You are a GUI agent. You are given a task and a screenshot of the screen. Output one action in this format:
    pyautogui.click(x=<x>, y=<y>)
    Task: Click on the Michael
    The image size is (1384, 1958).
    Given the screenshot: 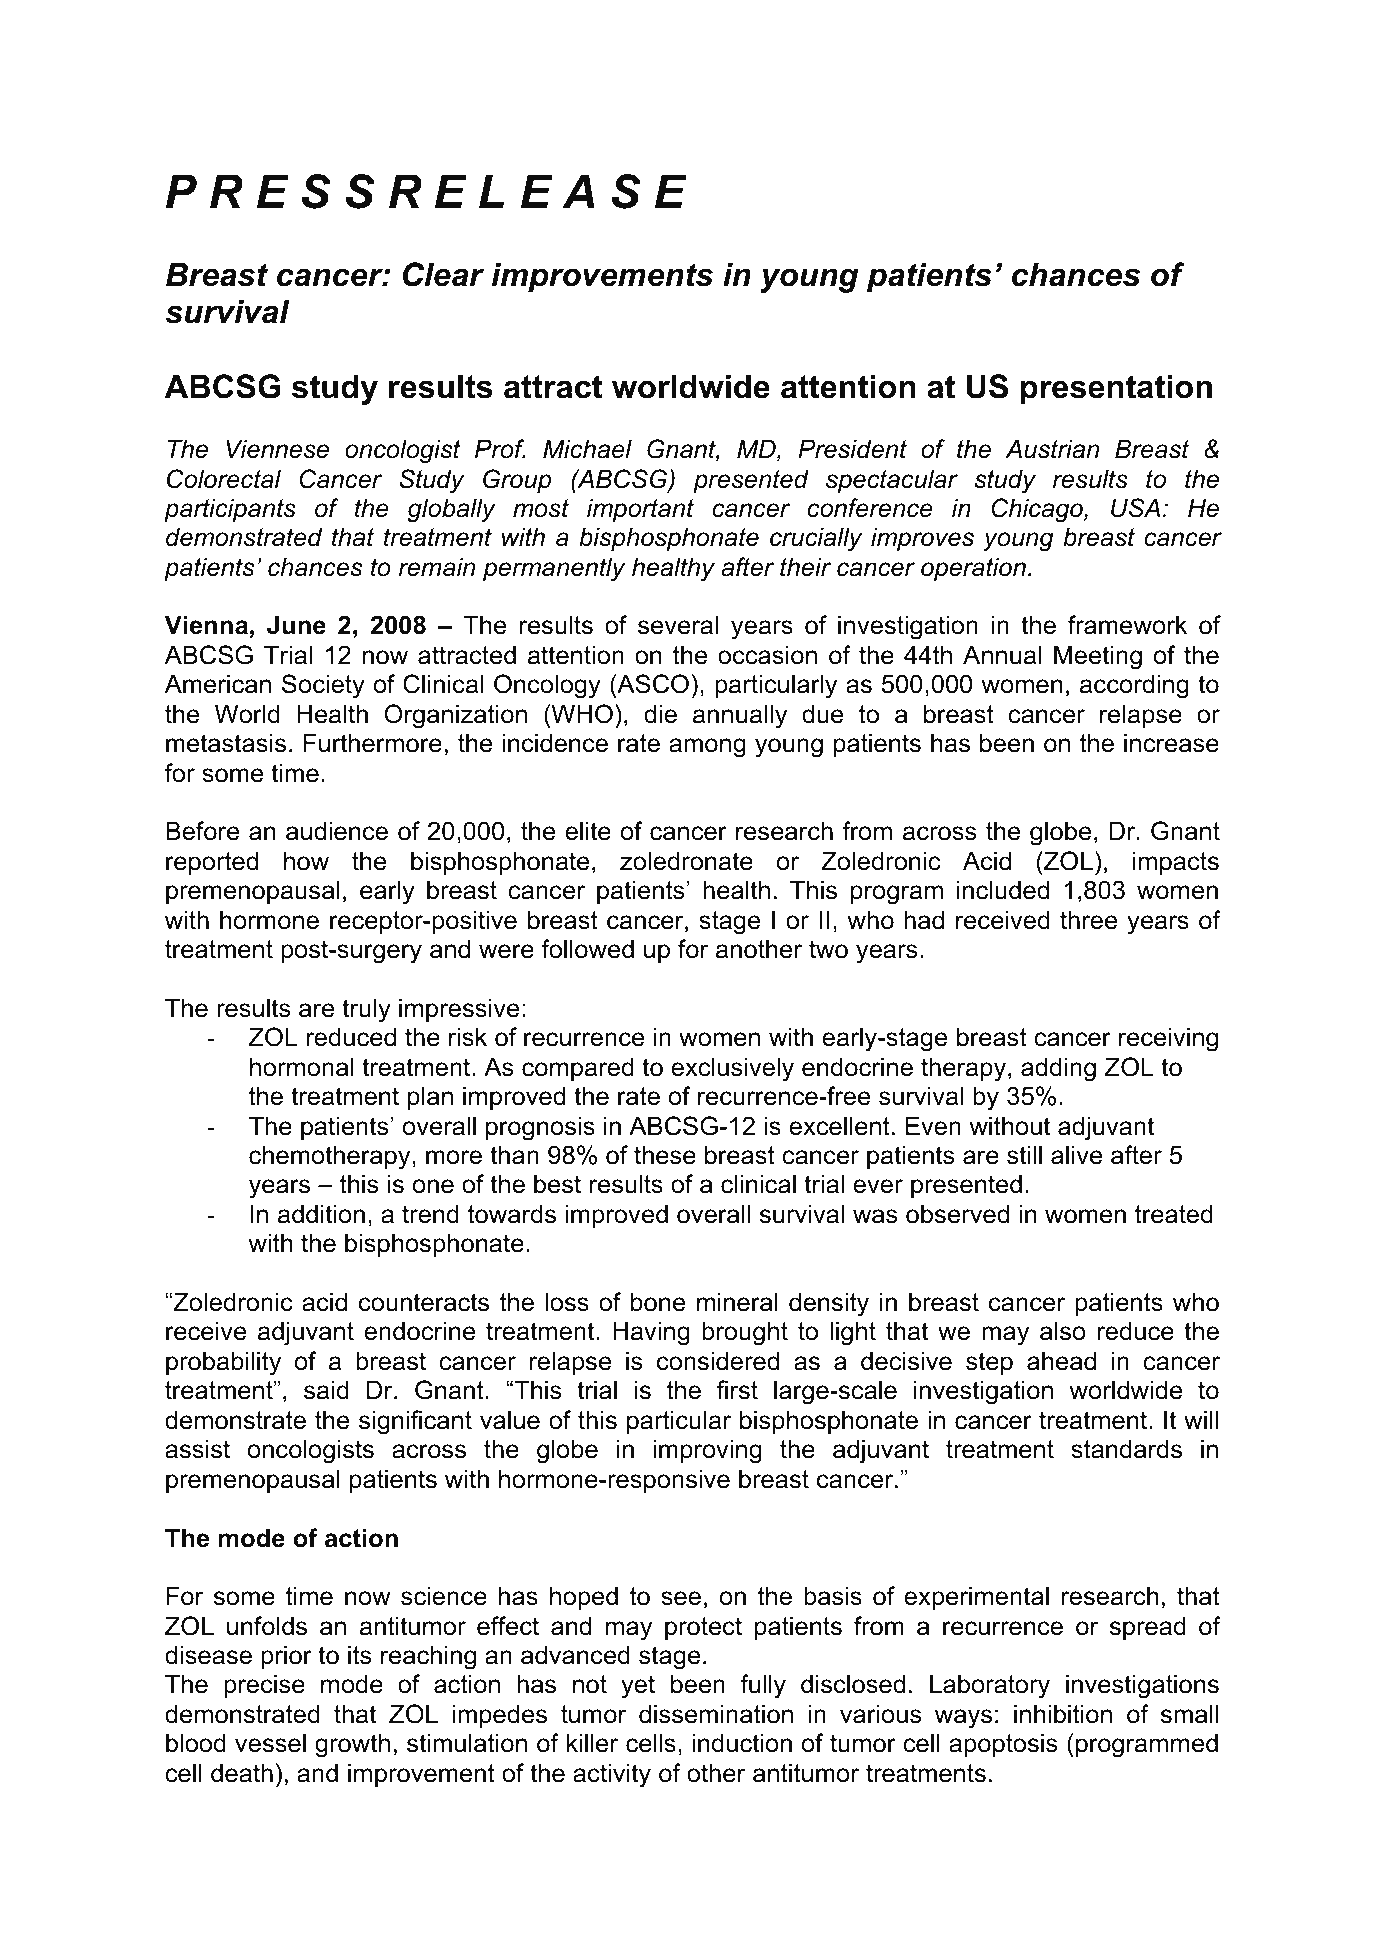 What is the action you would take?
    pyautogui.click(x=587, y=449)
